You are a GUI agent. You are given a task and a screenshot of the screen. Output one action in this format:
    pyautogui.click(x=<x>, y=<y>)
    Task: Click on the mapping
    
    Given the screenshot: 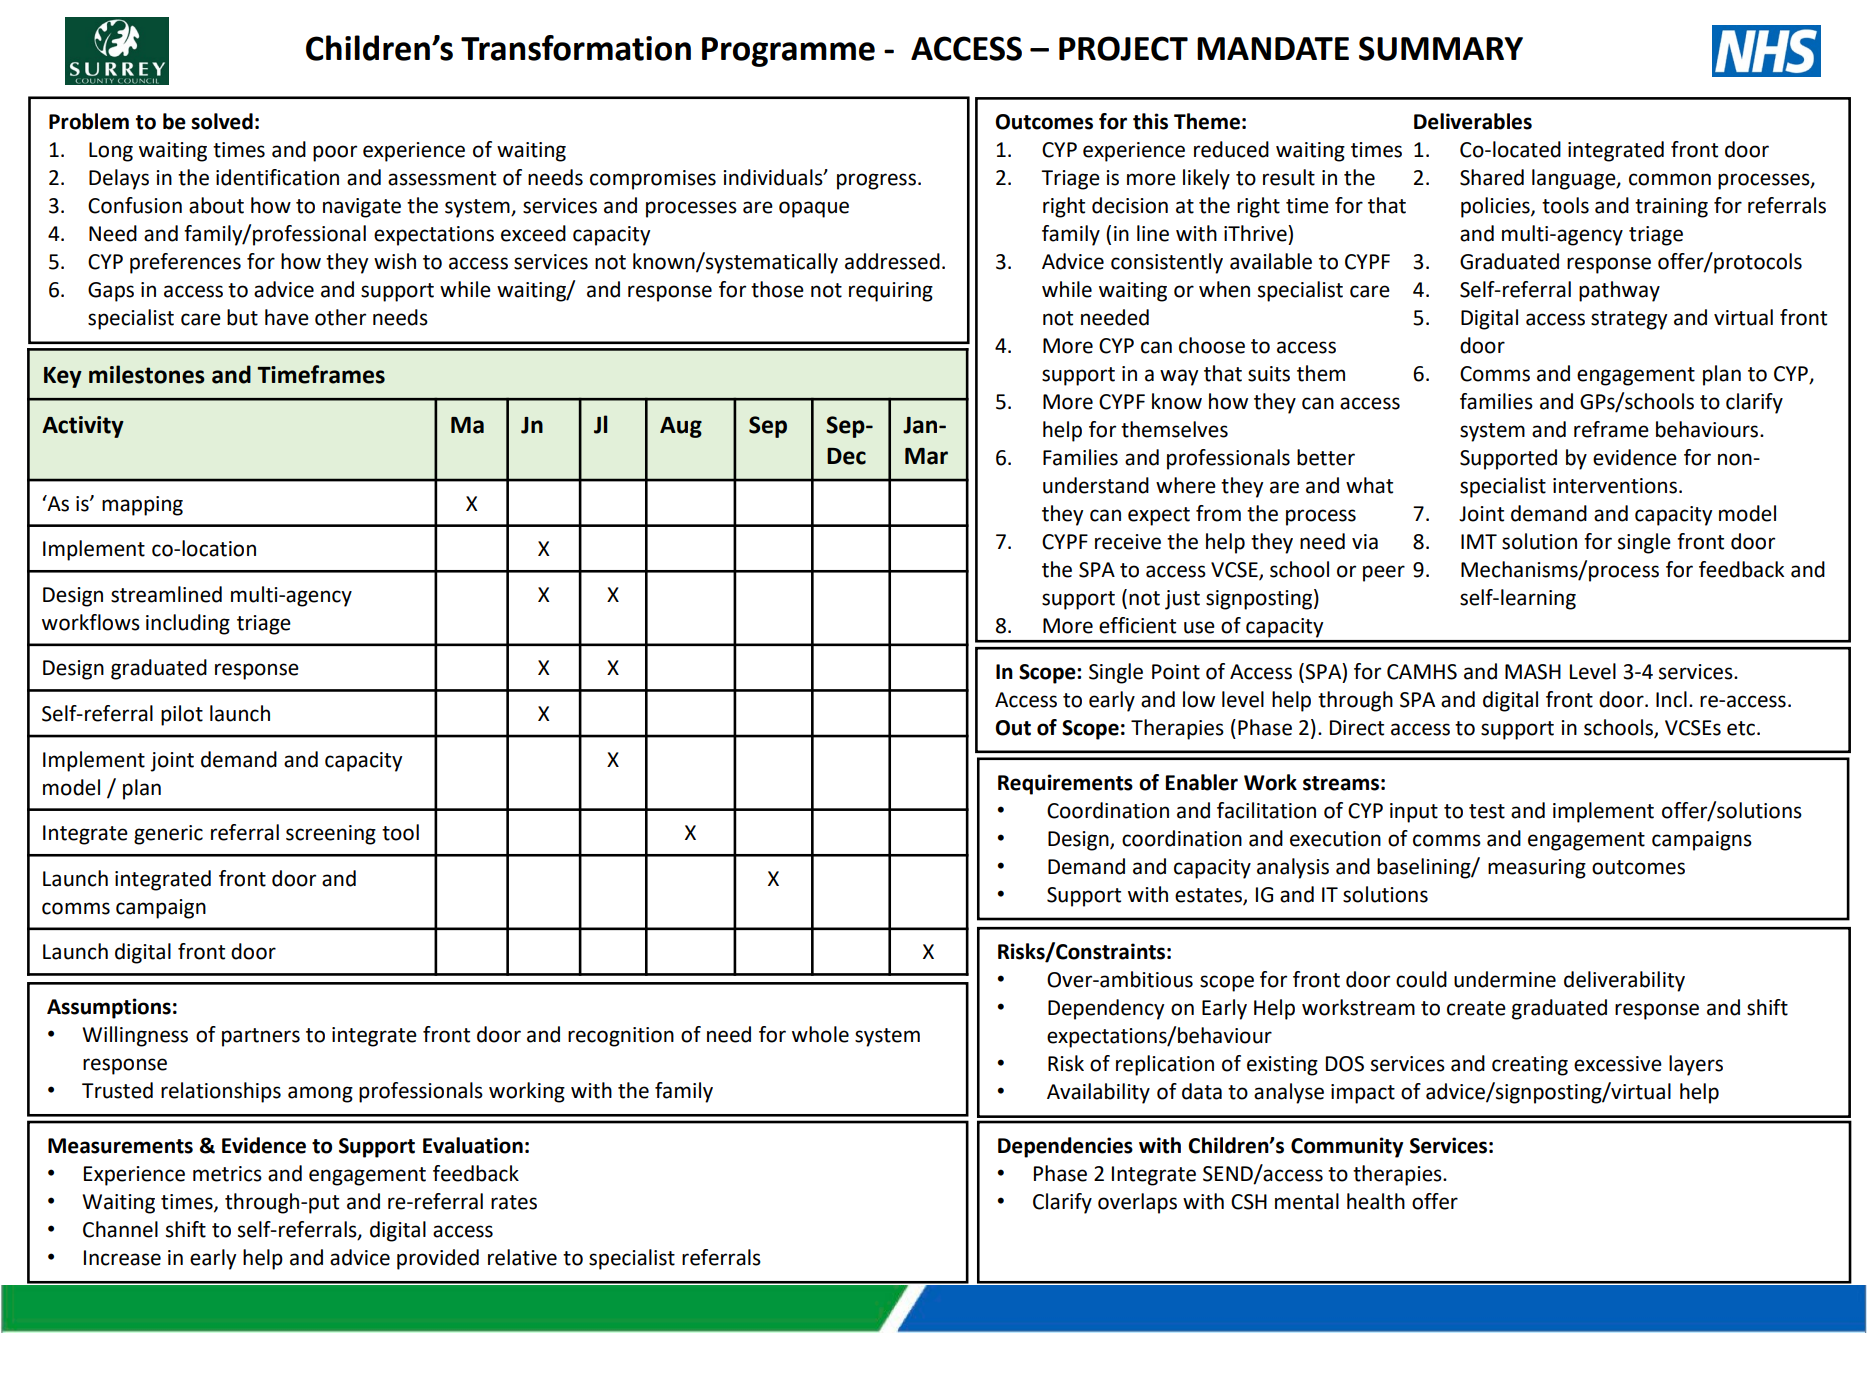 What is the action you would take?
    pyautogui.click(x=142, y=506)
